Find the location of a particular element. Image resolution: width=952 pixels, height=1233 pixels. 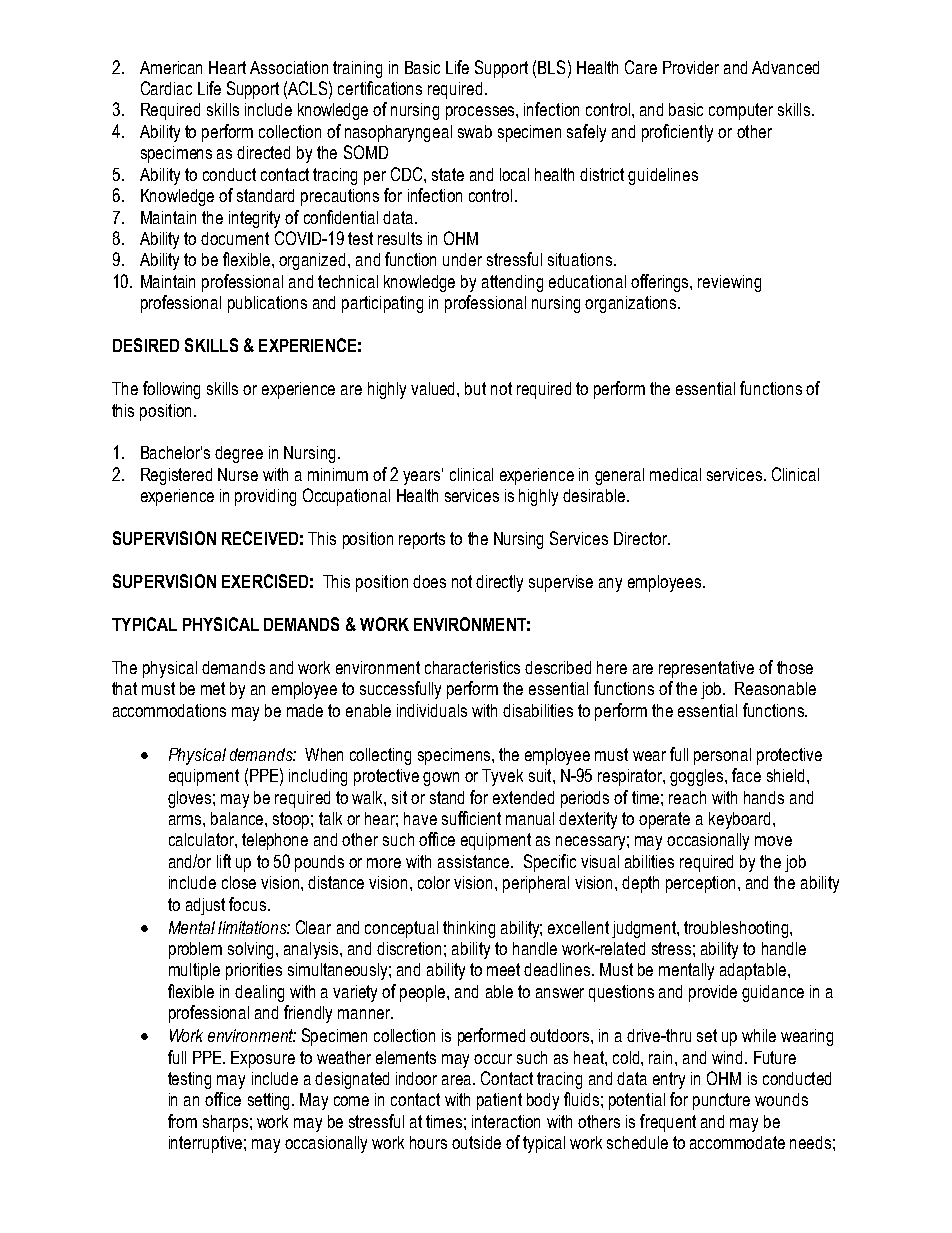

reviewing is located at coordinates (729, 283).
